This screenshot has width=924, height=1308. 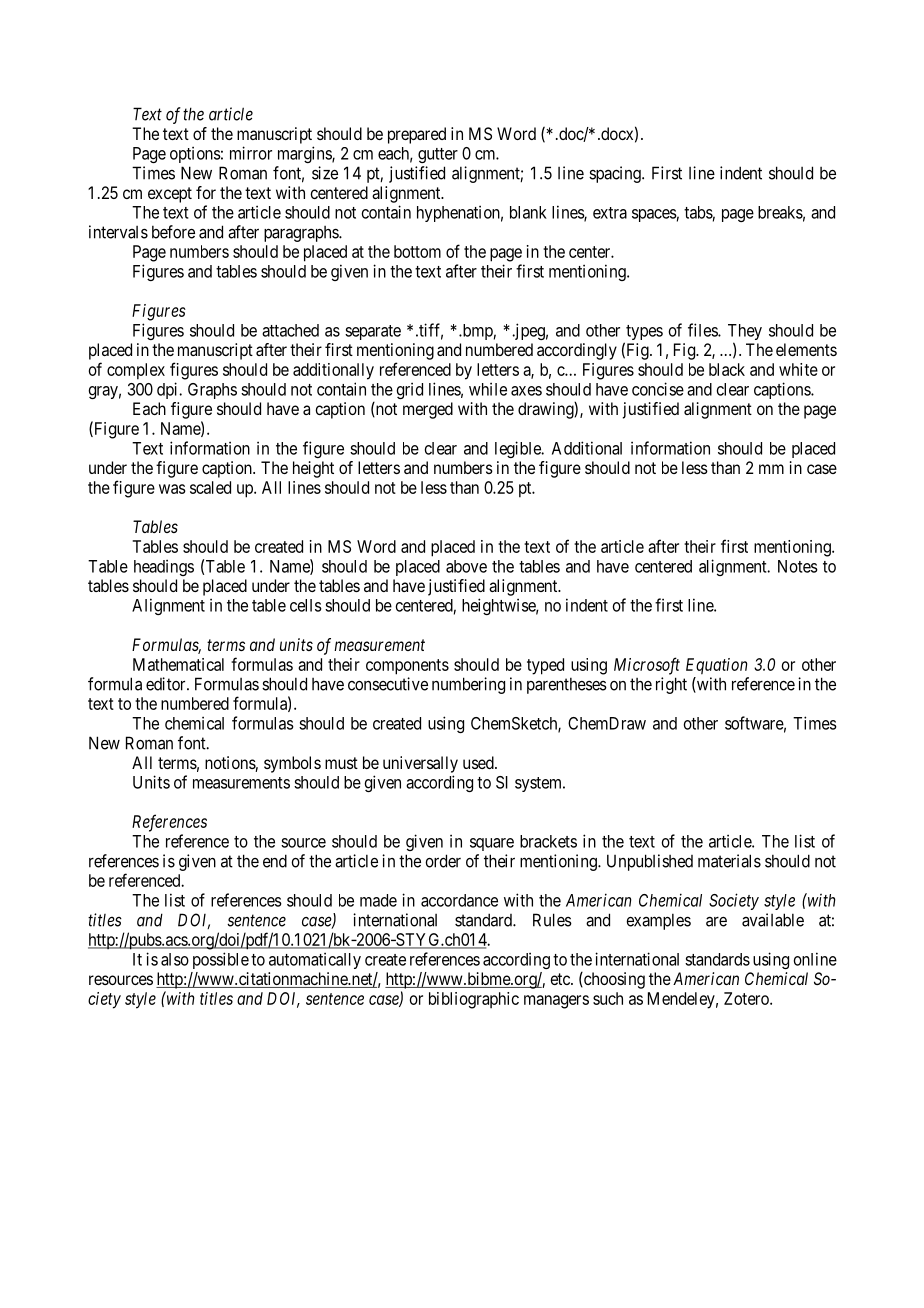 What do you see at coordinates (773, 920) in the screenshot?
I see `available` at bounding box center [773, 920].
